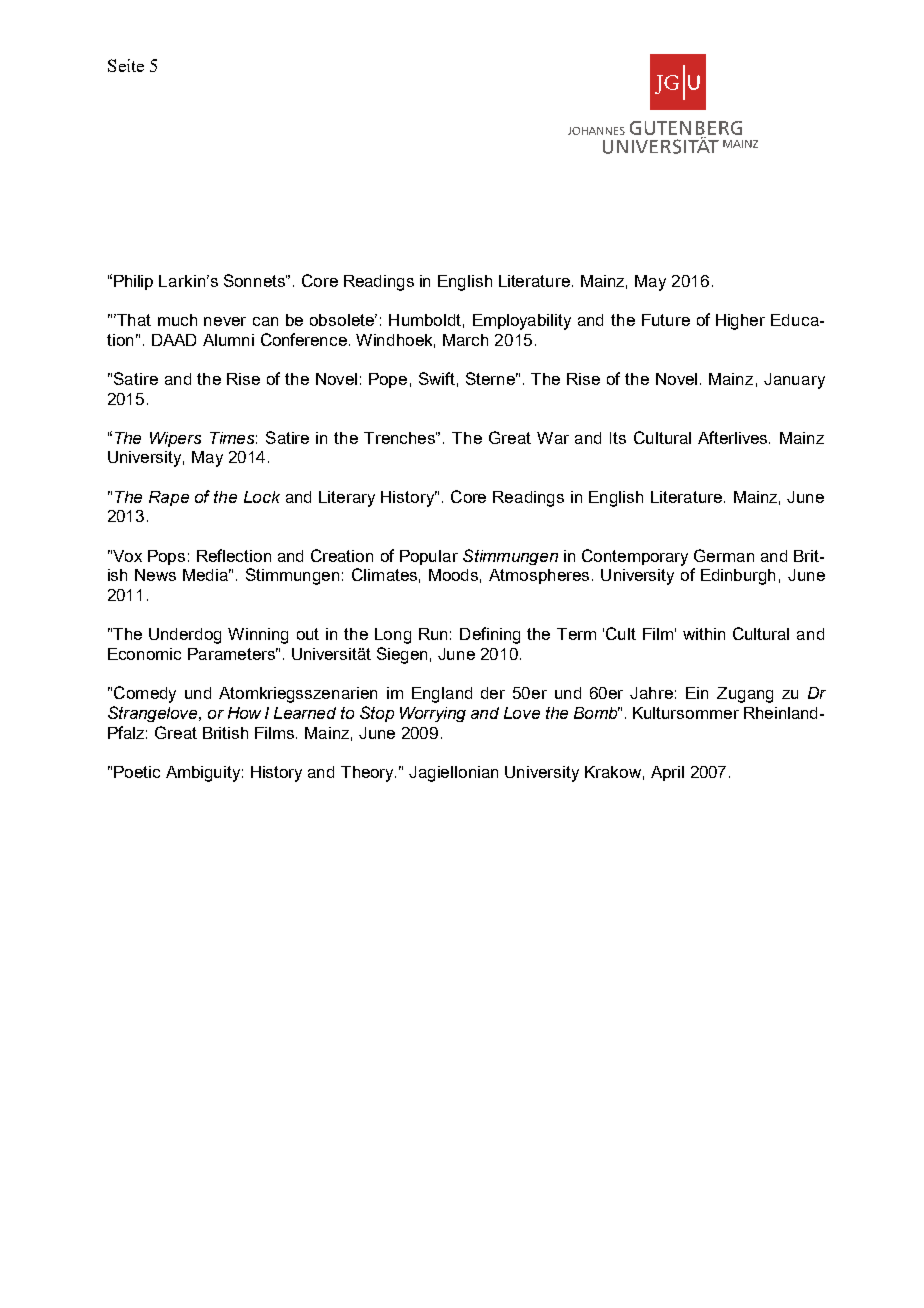 The height and width of the document is (1308, 924). What do you see at coordinates (666, 320) in the document?
I see `Future` at bounding box center [666, 320].
